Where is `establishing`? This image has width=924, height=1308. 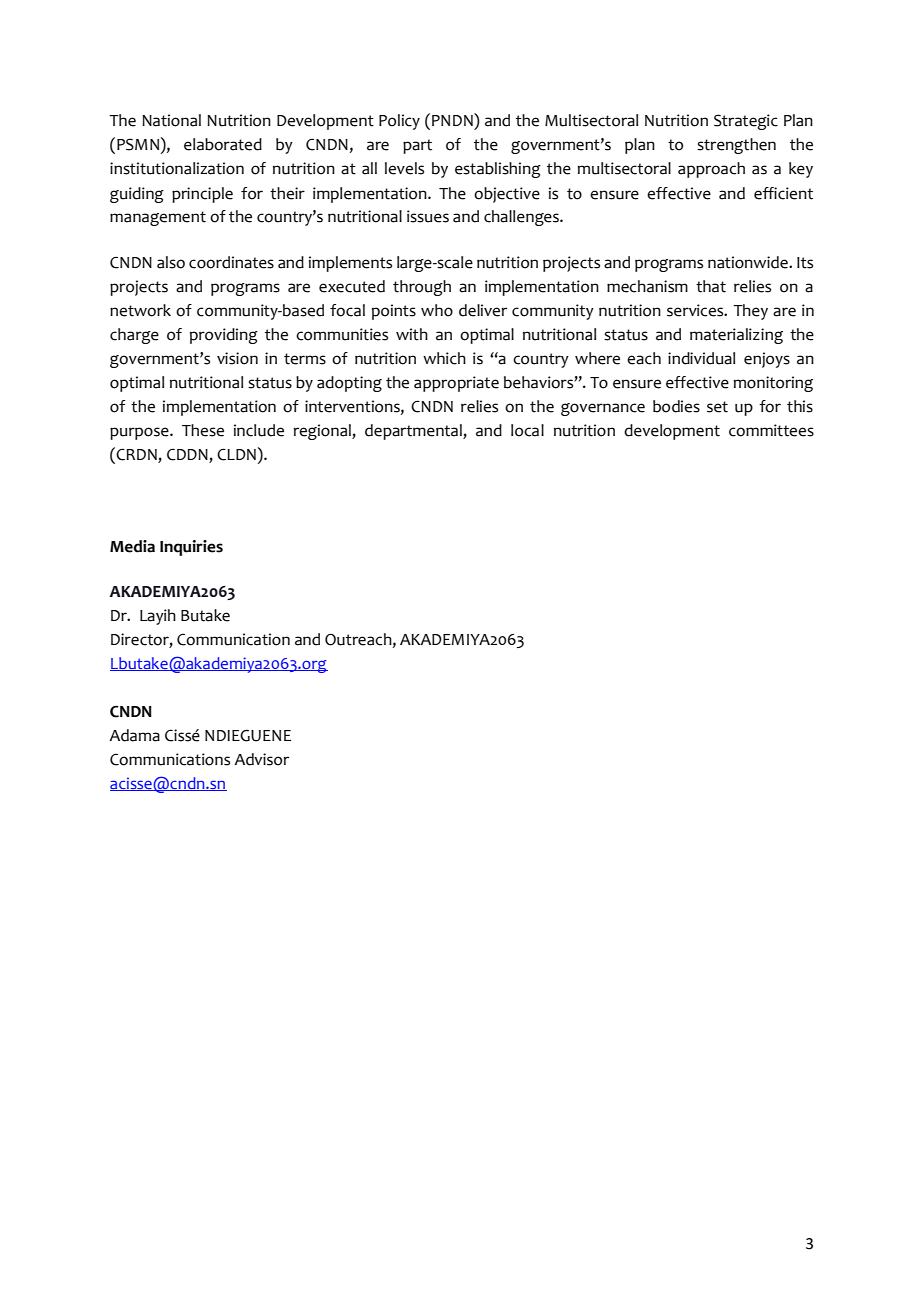 establishing is located at coordinates (498, 170).
